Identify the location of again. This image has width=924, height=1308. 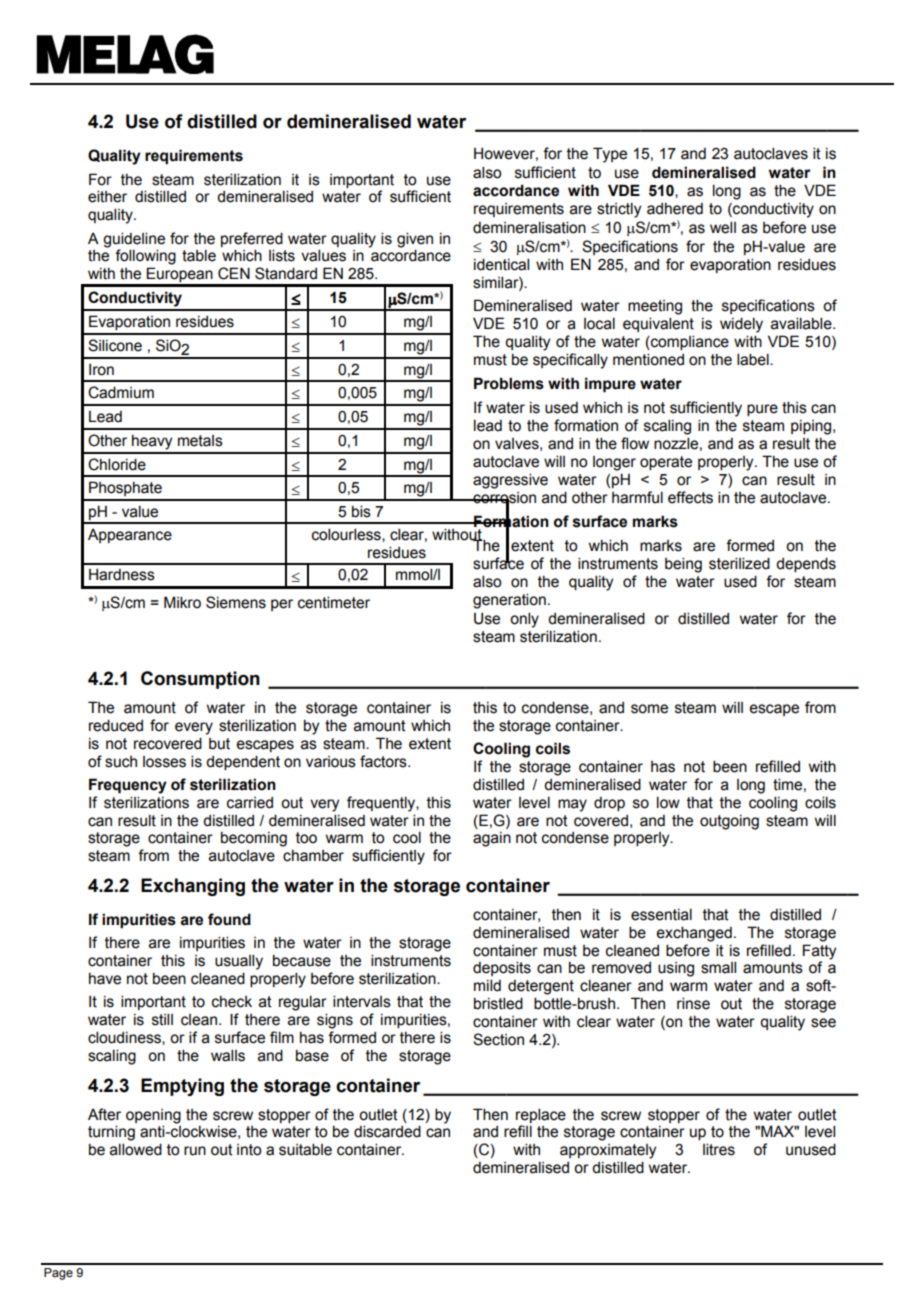
(492, 839).
